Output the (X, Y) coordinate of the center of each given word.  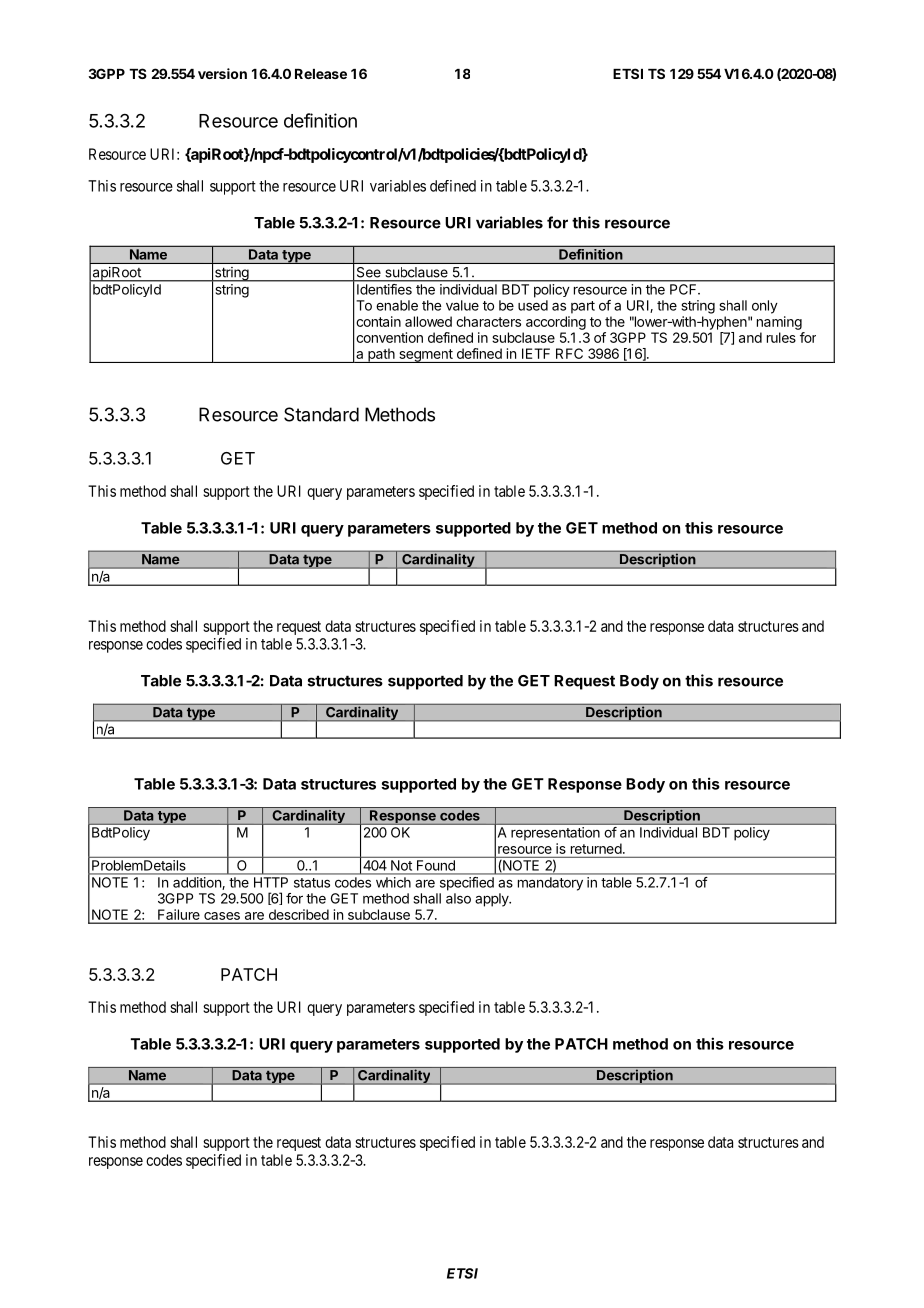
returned (596, 848)
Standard (321, 414)
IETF (536, 353)
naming (779, 323)
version (222, 73)
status (312, 883)
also (458, 898)
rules (781, 337)
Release (321, 74)
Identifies (384, 289)
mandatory (550, 884)
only (765, 307)
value (462, 305)
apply (493, 900)
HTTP (271, 882)
